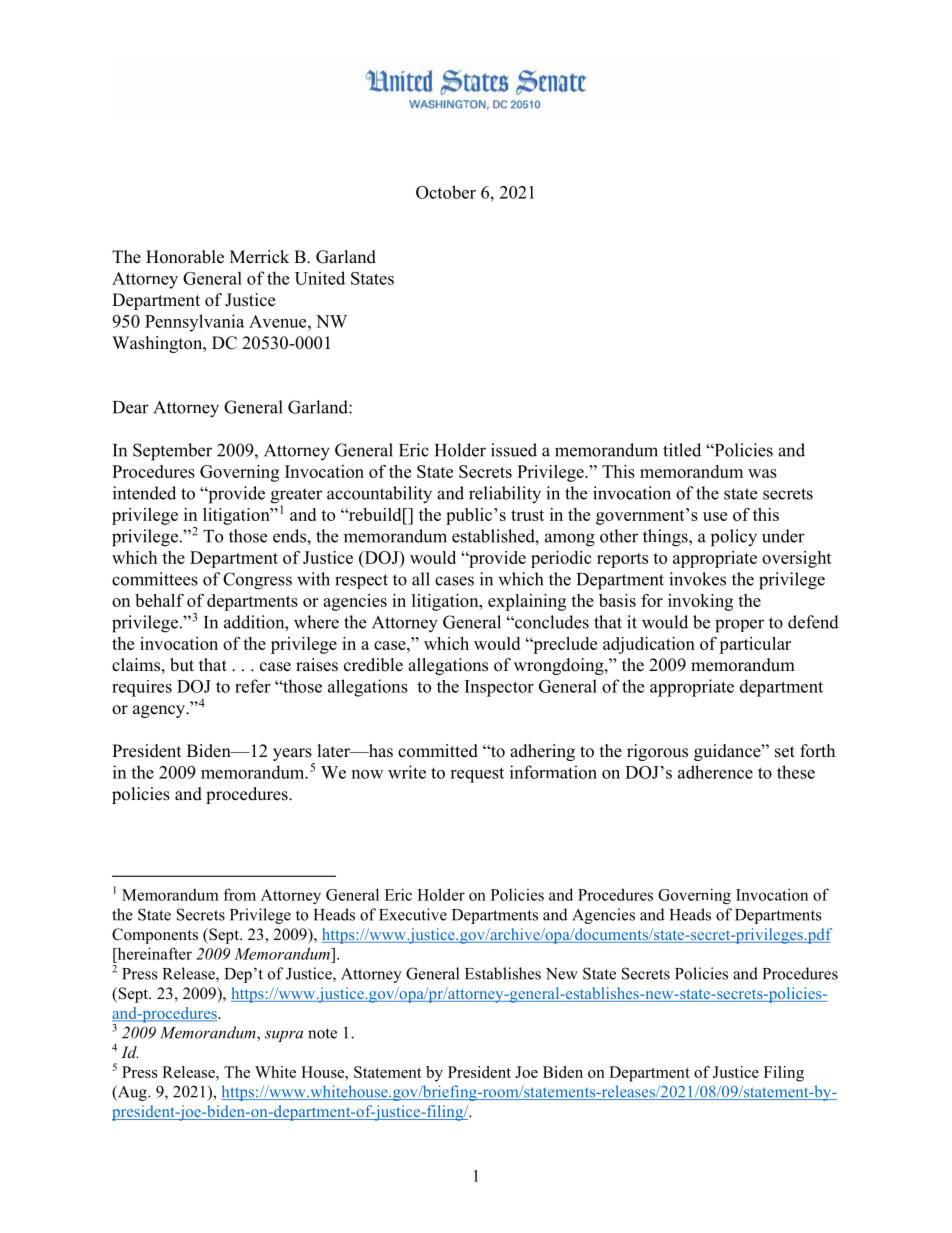 Image resolution: width=952 pixels, height=1233 pixels. Describe the element at coordinates (322, 1033) in the image. I see `note` at that location.
